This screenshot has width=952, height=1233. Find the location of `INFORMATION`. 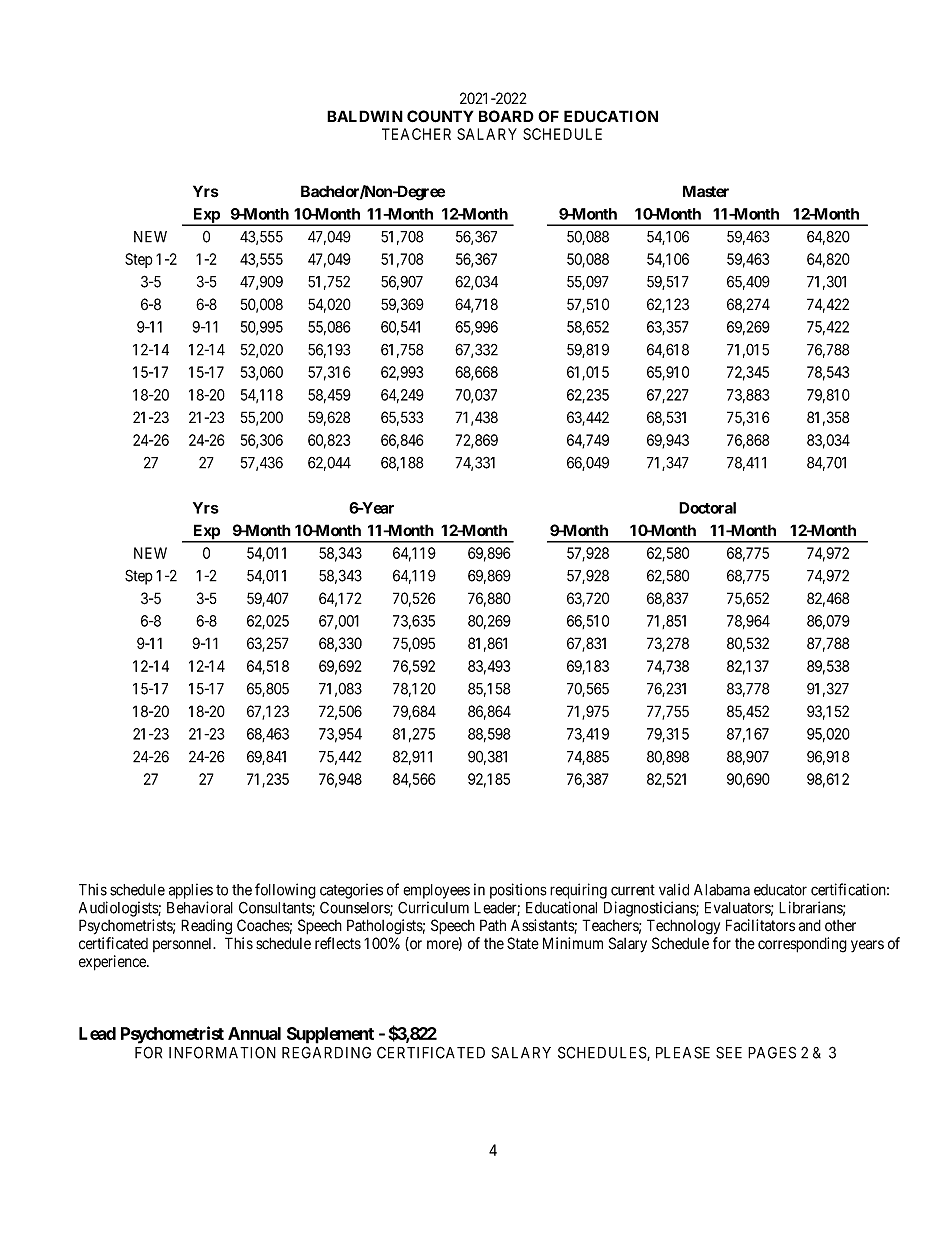

INFORMATION is located at coordinates (222, 1052).
